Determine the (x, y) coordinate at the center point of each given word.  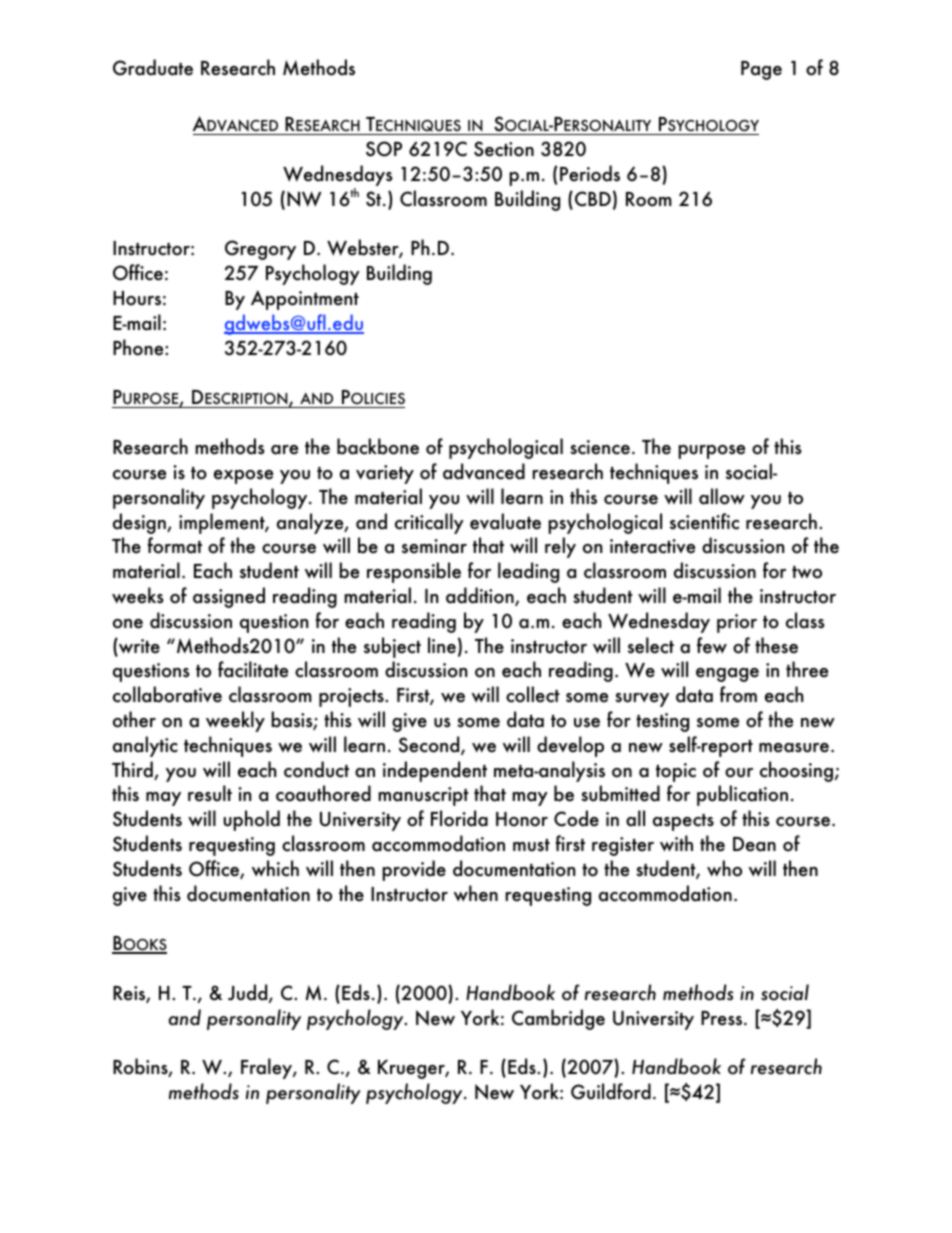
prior (737, 623)
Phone (139, 347)
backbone (378, 446)
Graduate (153, 67)
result (210, 793)
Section (504, 149)
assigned (229, 597)
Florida (459, 818)
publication (742, 795)
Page (761, 70)
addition (481, 596)
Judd (249, 993)
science (600, 447)
